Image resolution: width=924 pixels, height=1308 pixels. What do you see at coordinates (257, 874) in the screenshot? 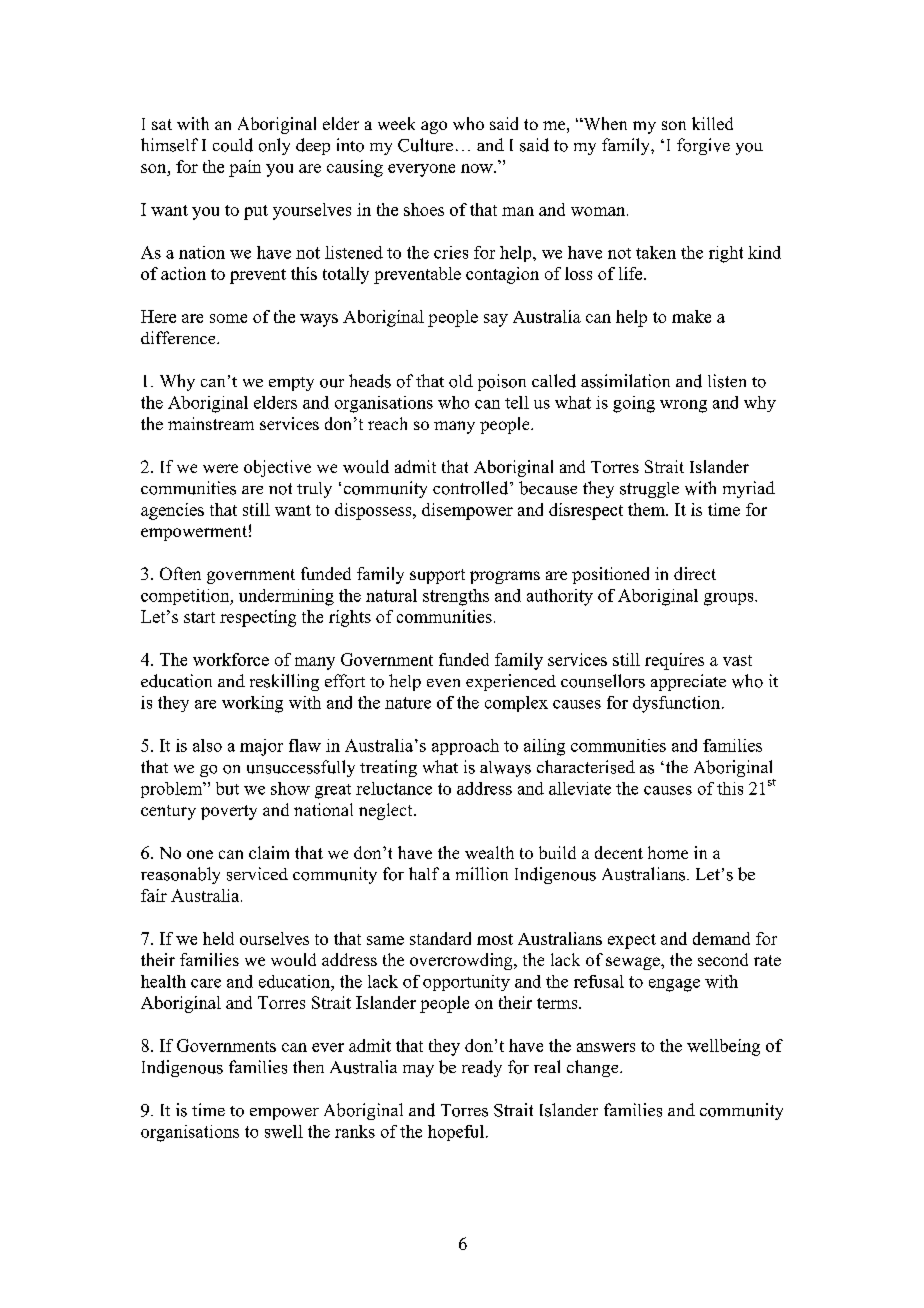
I see `serviced` at bounding box center [257, 874].
